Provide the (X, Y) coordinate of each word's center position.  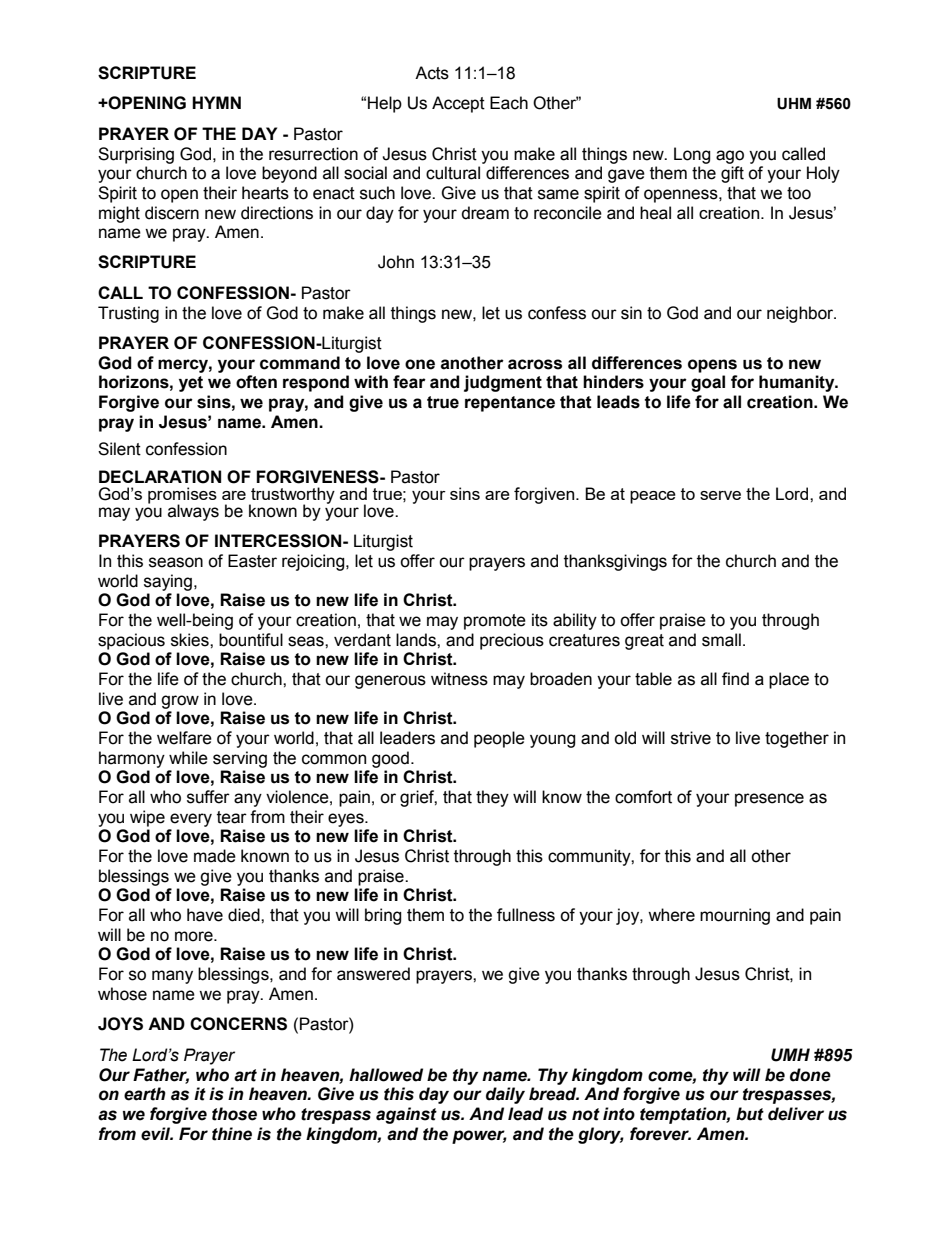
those (234, 1114)
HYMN (216, 102)
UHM (794, 104)
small (721, 640)
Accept (458, 104)
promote (495, 622)
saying (168, 582)
